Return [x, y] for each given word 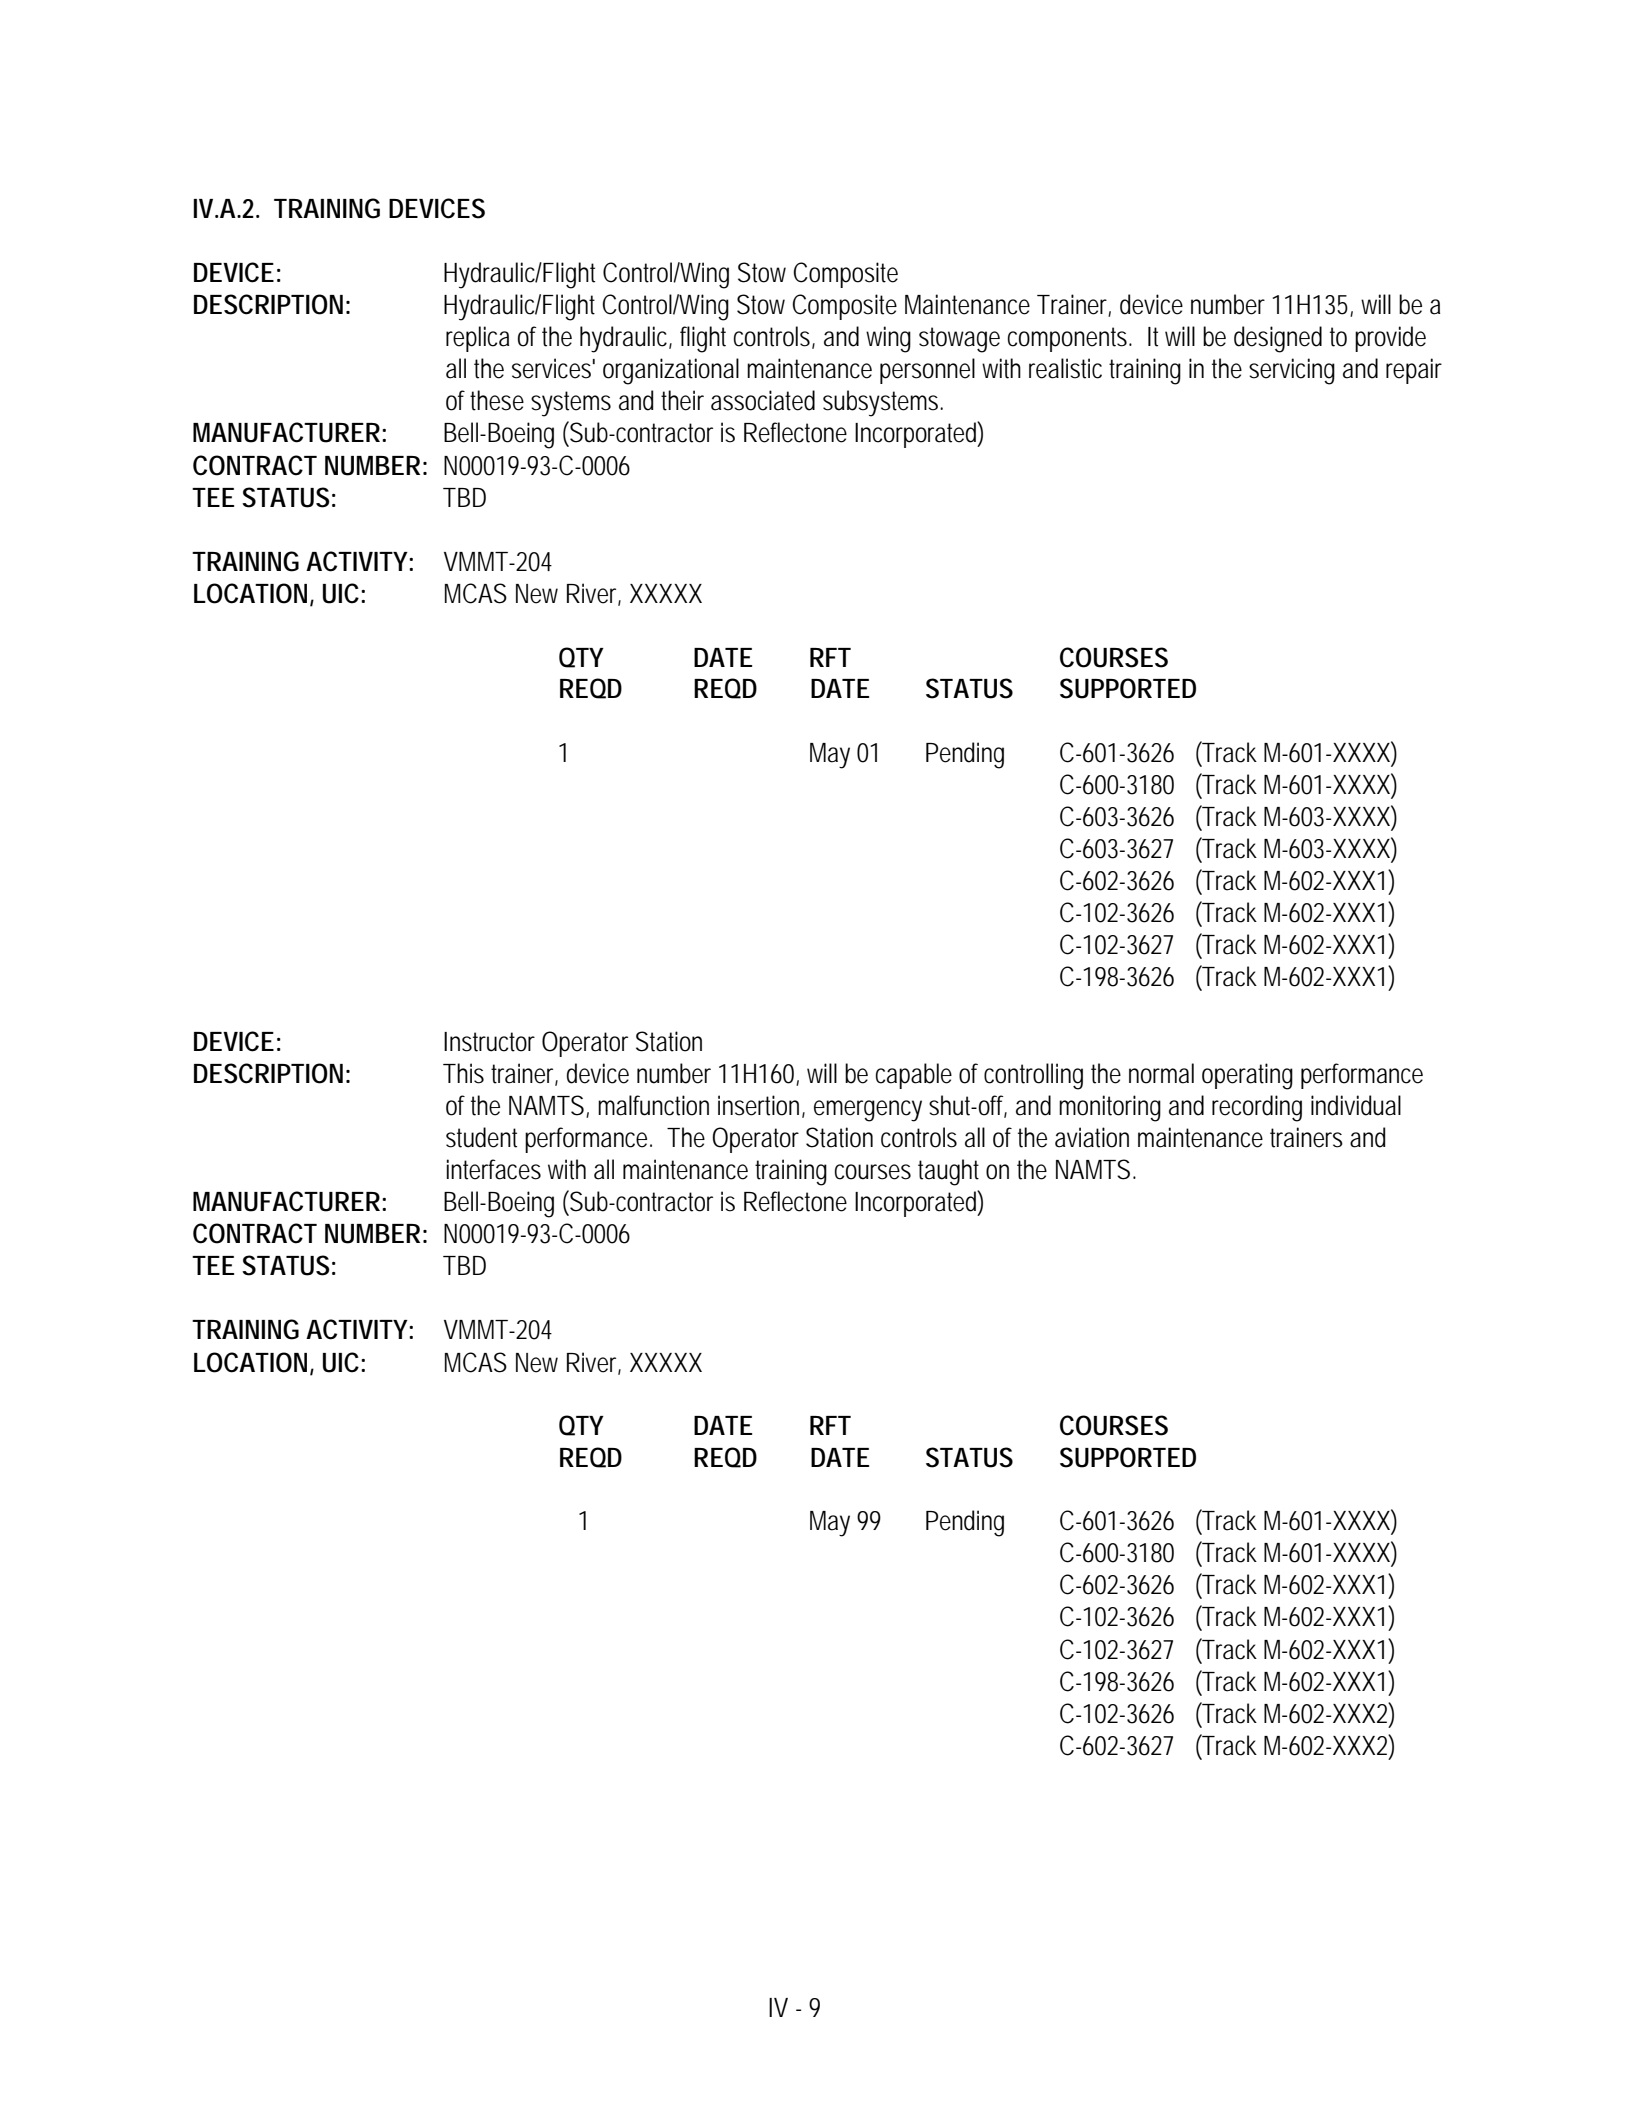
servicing [1292, 371]
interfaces [493, 1169]
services [553, 368]
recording [1257, 1108]
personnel [927, 371]
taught [948, 1172]
